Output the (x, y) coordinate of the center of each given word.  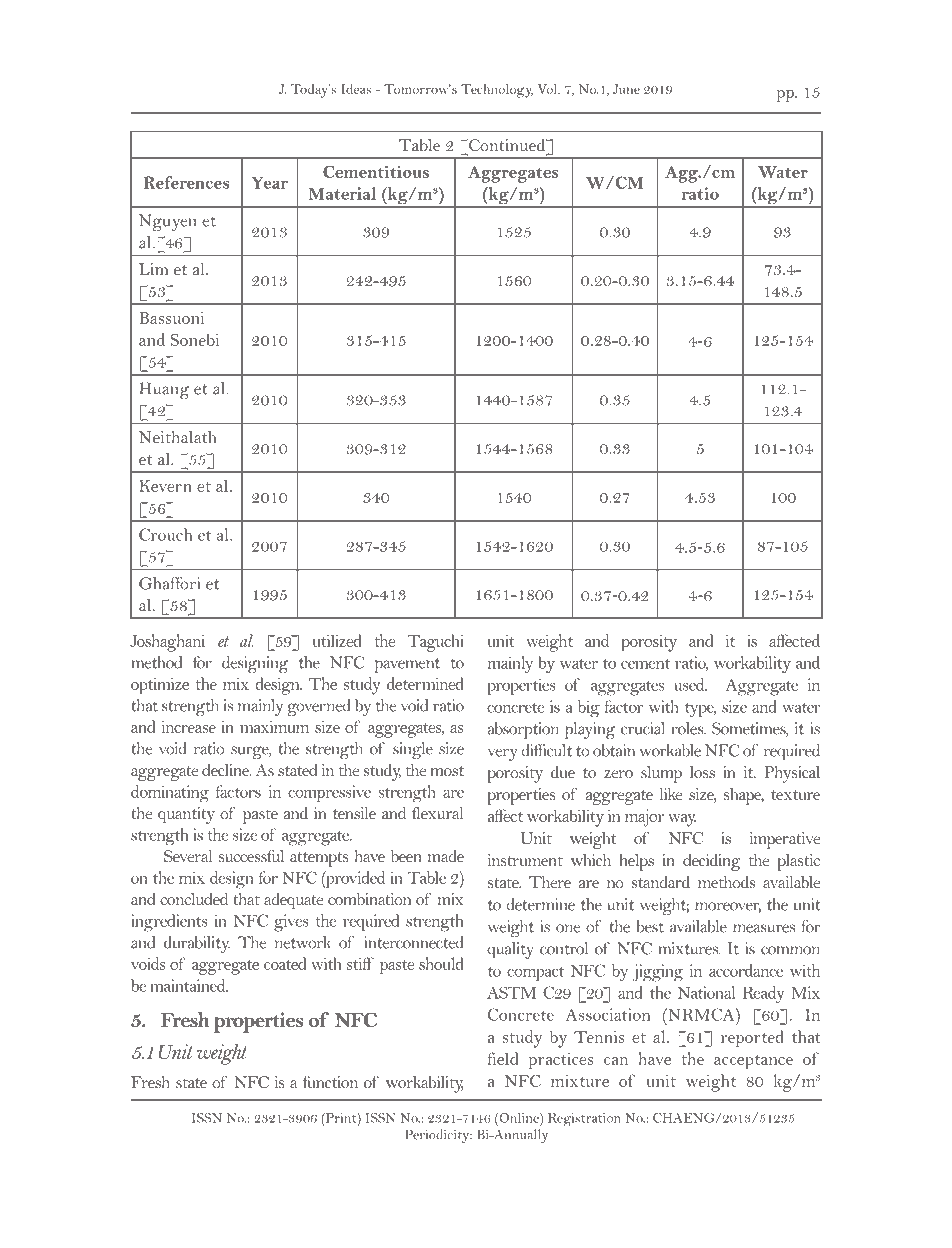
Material (342, 193)
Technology (497, 91)
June (626, 89)
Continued (507, 146)
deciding (712, 862)
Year (270, 182)
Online (519, 1118)
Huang (164, 390)
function (330, 1082)
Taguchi (435, 643)
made (446, 856)
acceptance (753, 1062)
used (690, 684)
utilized (337, 640)
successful (251, 856)
